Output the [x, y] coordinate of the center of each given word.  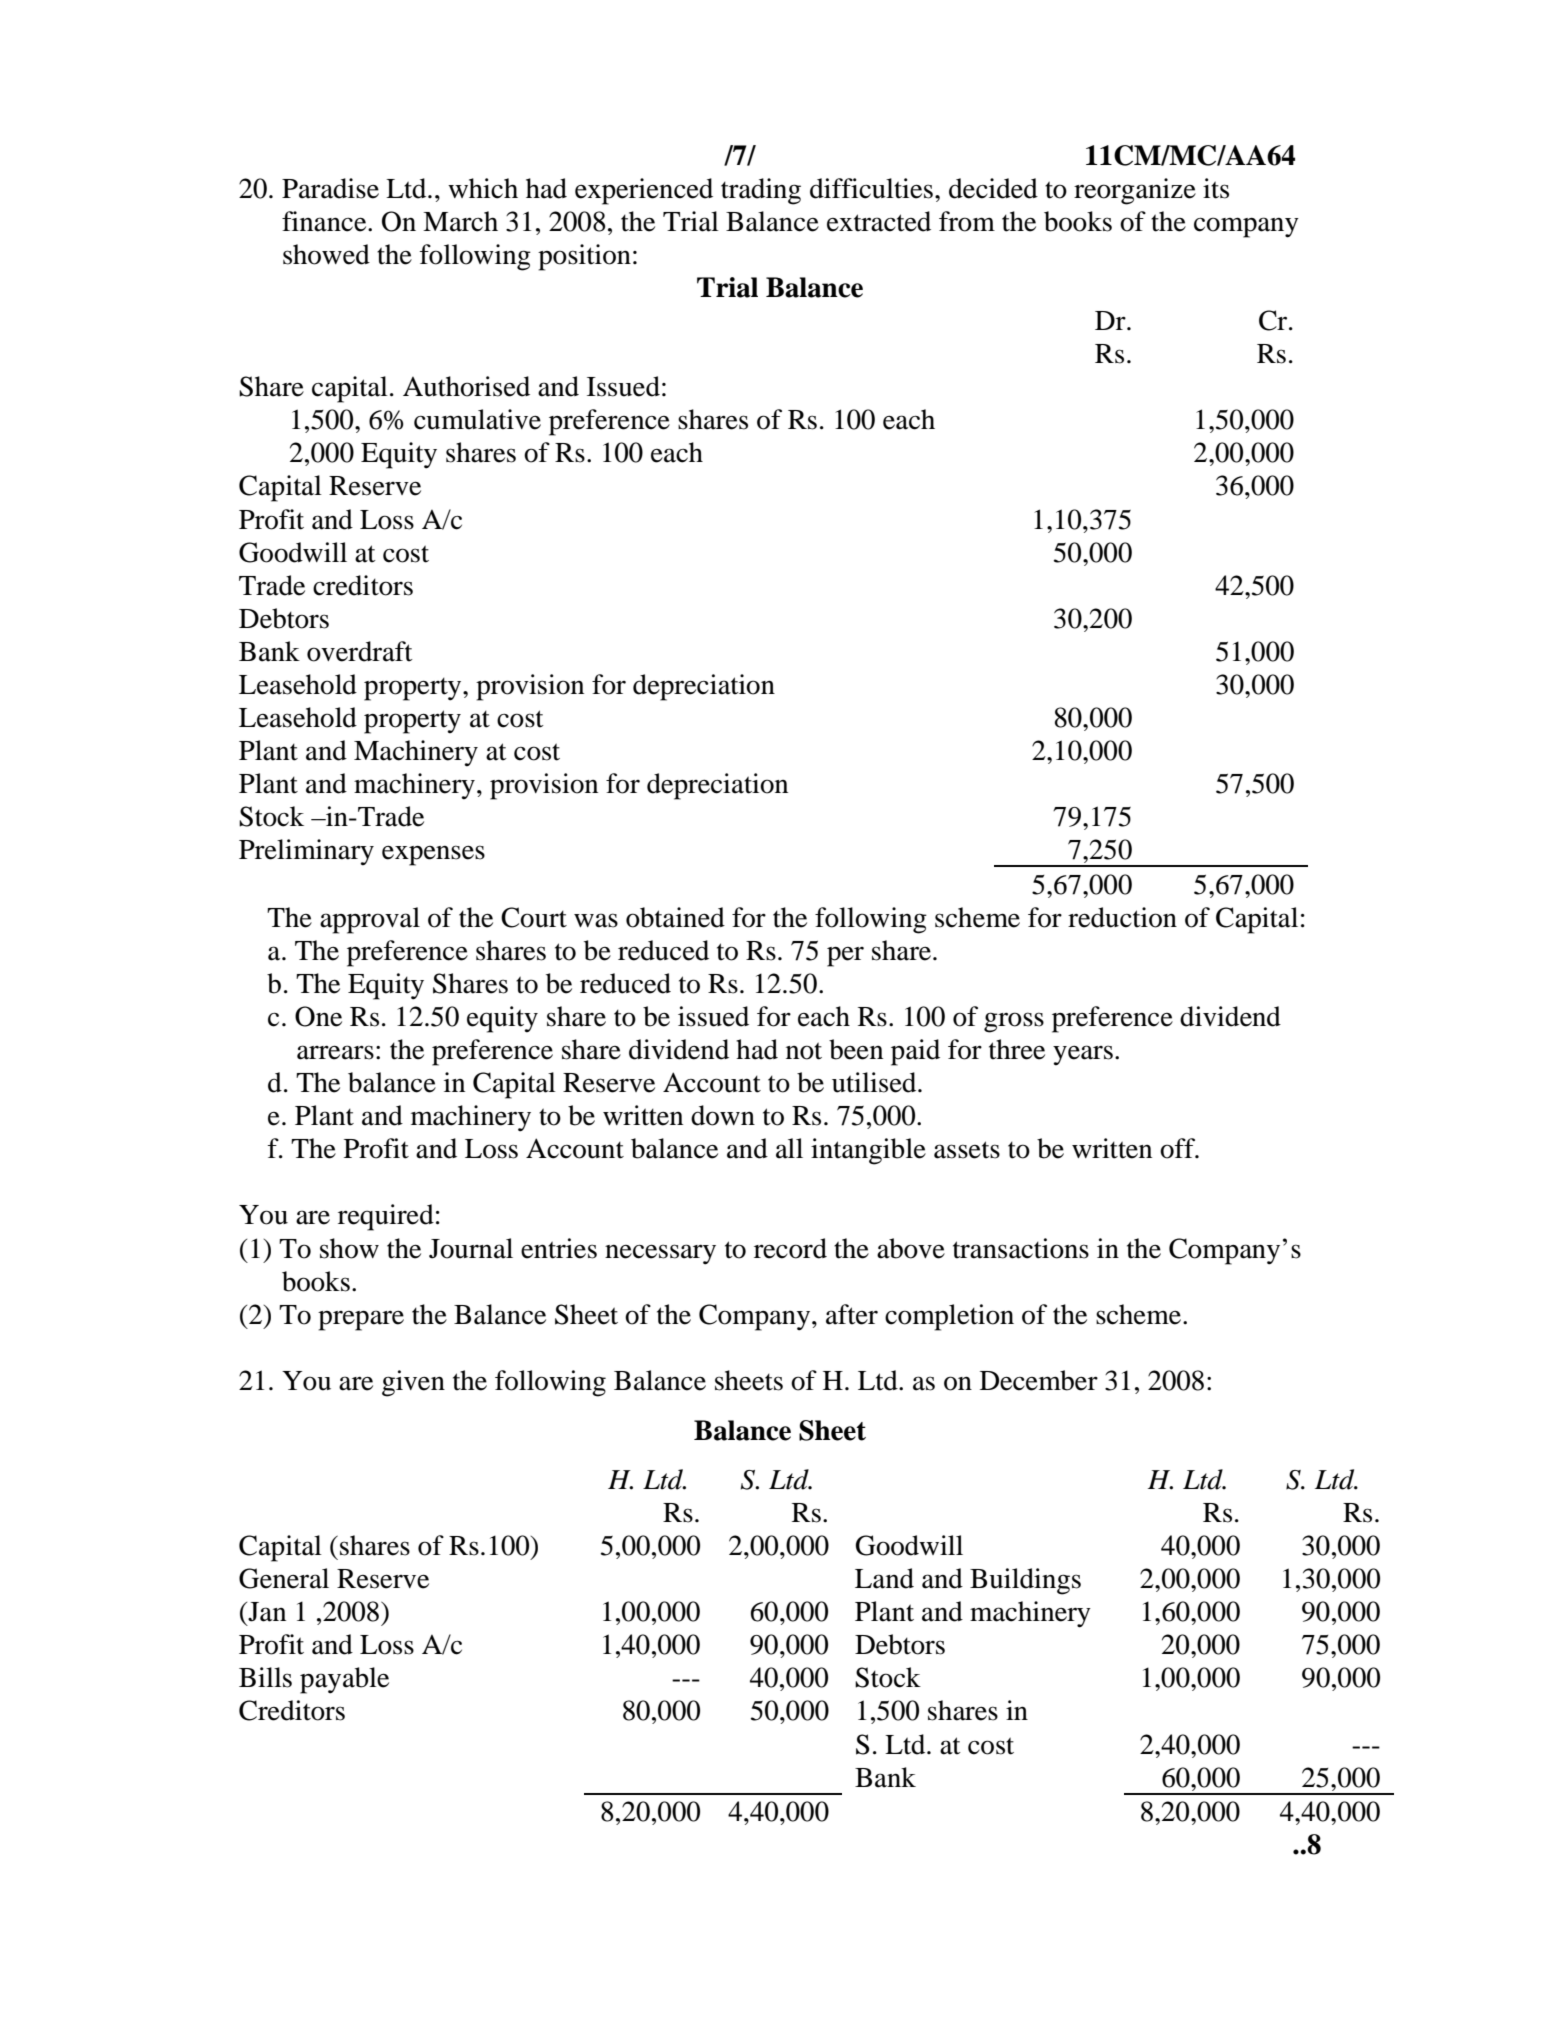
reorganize [1135, 191]
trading [761, 191]
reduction [1122, 917]
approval [370, 920]
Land [884, 1578]
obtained [675, 917]
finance [325, 221]
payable [344, 1680]
